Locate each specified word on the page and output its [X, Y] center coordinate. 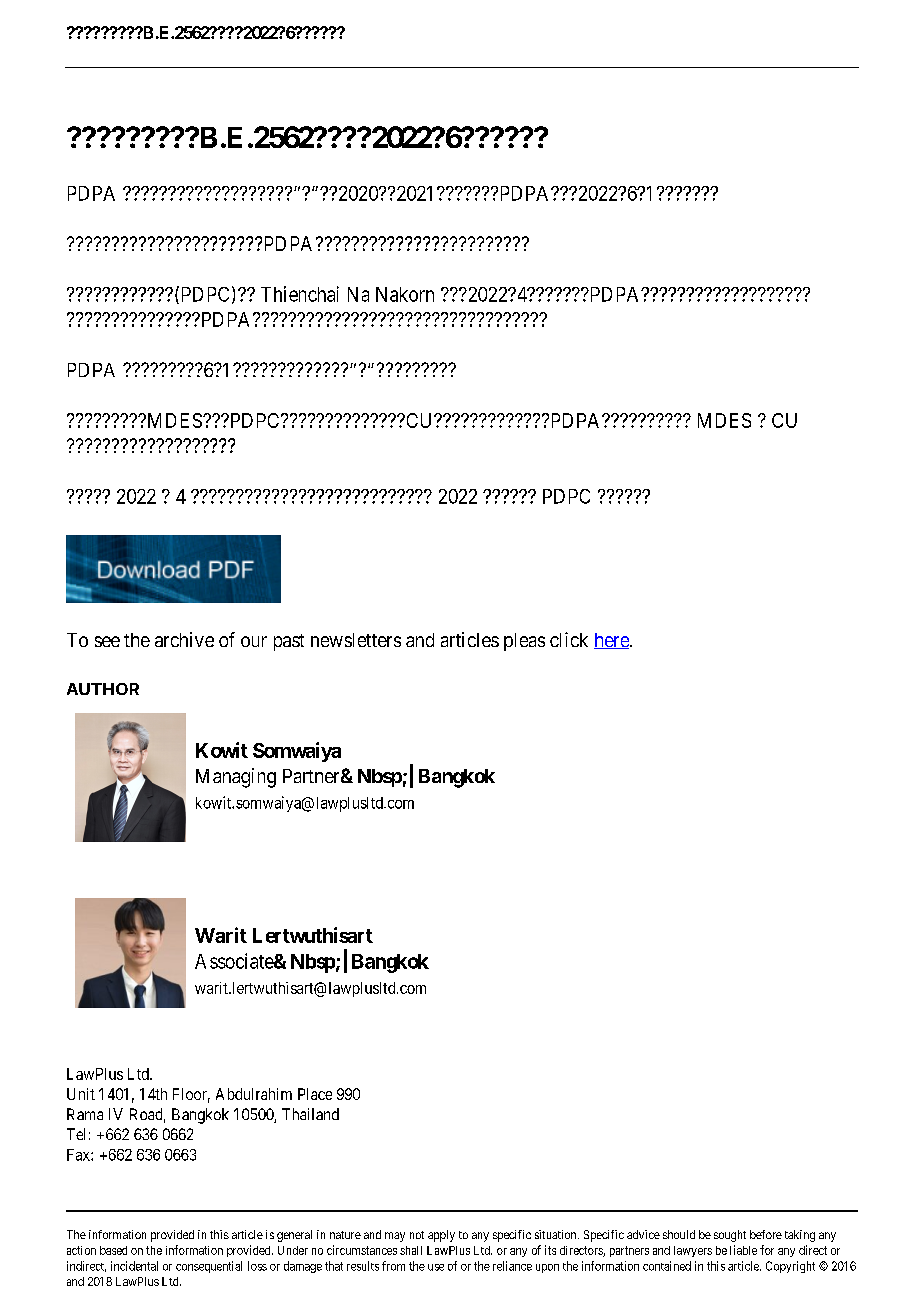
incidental [134, 1266]
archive [184, 639]
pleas [524, 642]
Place [315, 1094]
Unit [81, 1094]
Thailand [310, 1114]
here [612, 641]
